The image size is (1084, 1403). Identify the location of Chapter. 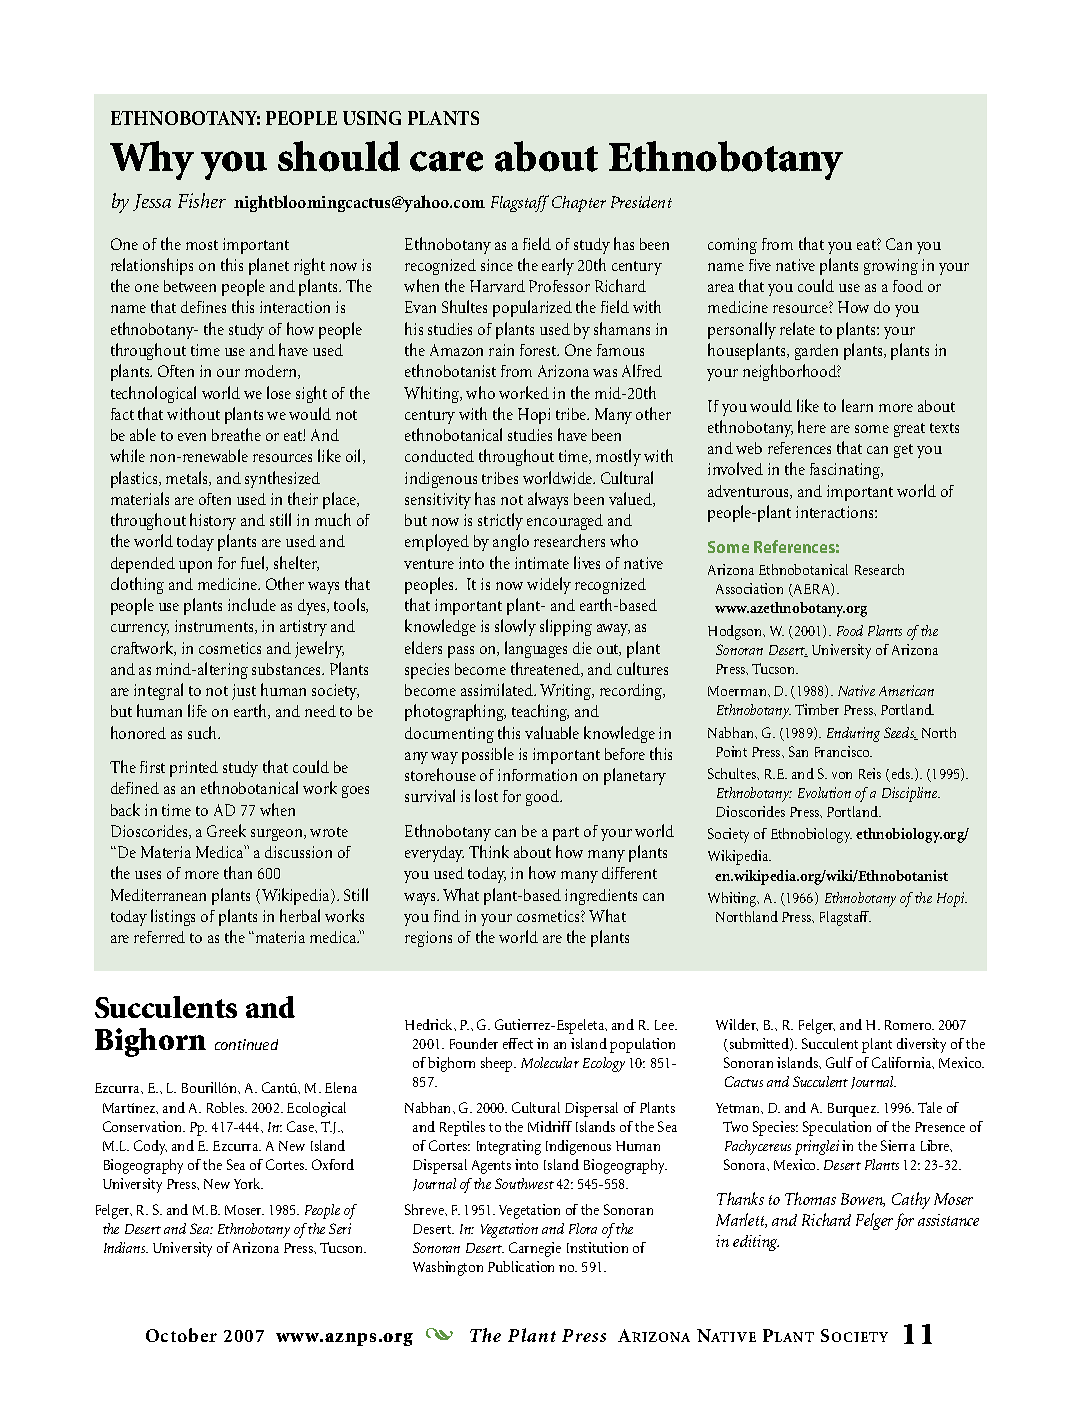
(579, 204).
